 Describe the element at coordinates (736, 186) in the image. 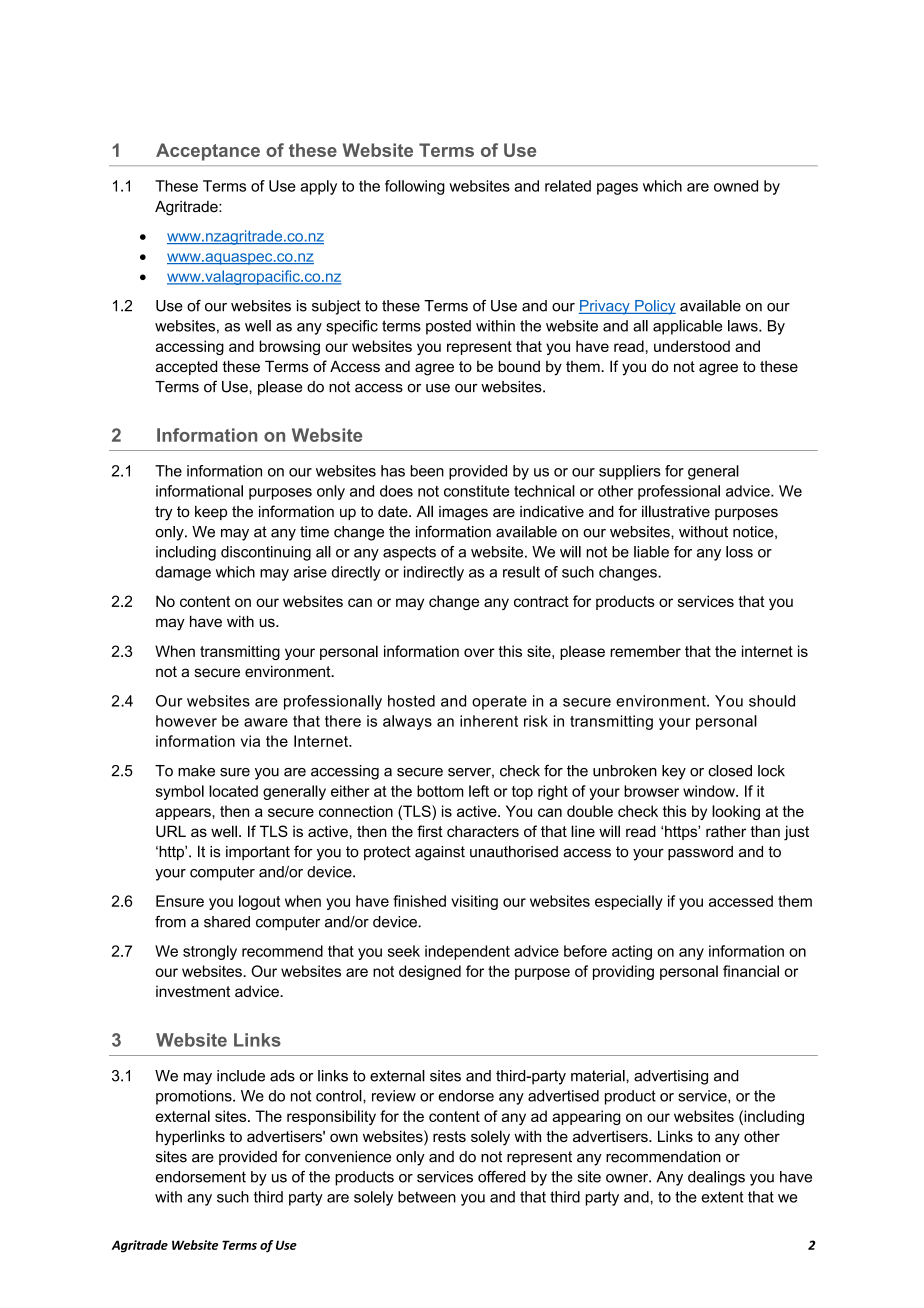

I see `owned` at that location.
